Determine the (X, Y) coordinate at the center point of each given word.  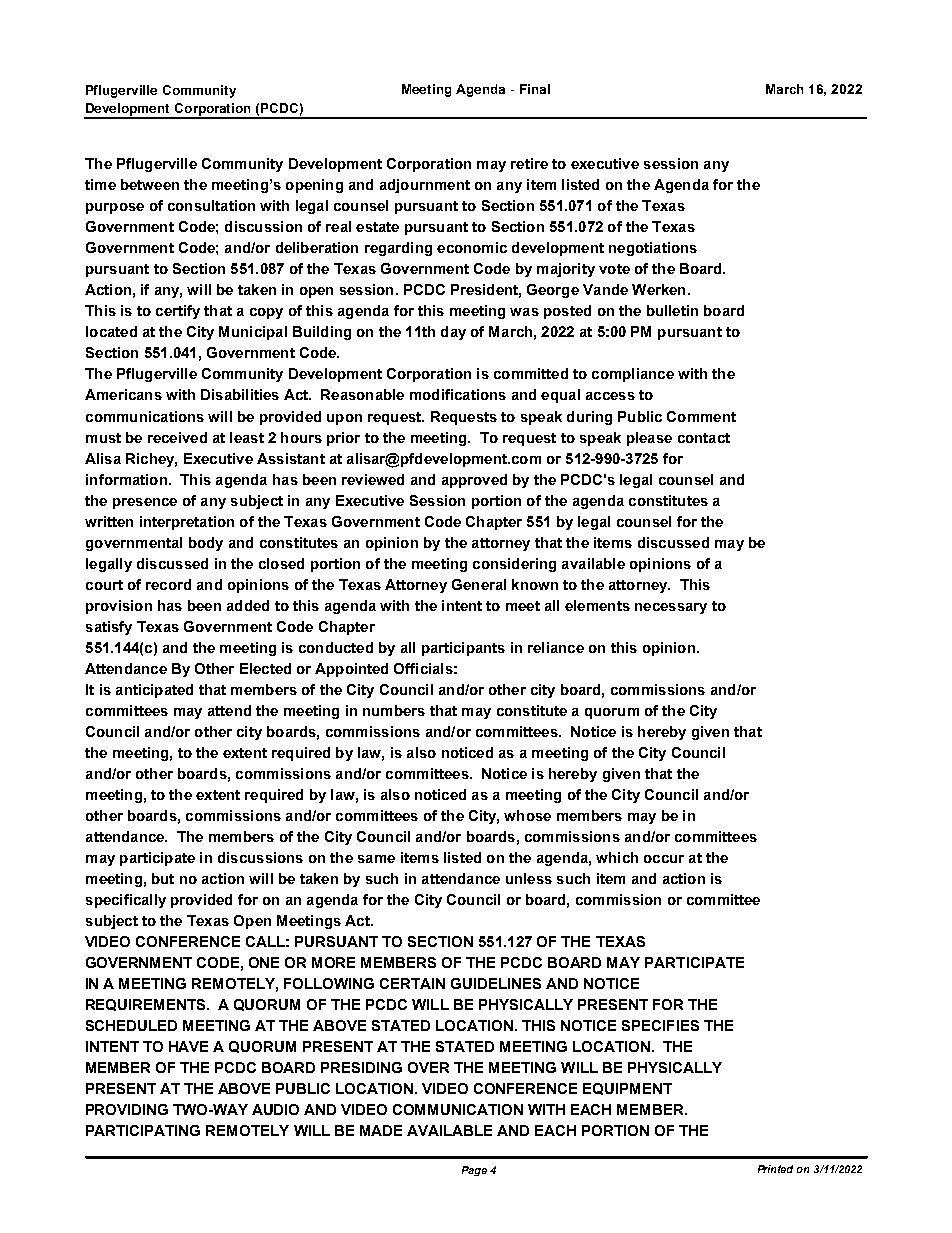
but (163, 878)
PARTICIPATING (143, 1130)
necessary (671, 608)
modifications (458, 394)
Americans (123, 394)
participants (463, 649)
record (168, 584)
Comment (701, 416)
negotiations (653, 249)
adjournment (425, 186)
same (376, 859)
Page (474, 1171)
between (150, 184)
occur (664, 859)
